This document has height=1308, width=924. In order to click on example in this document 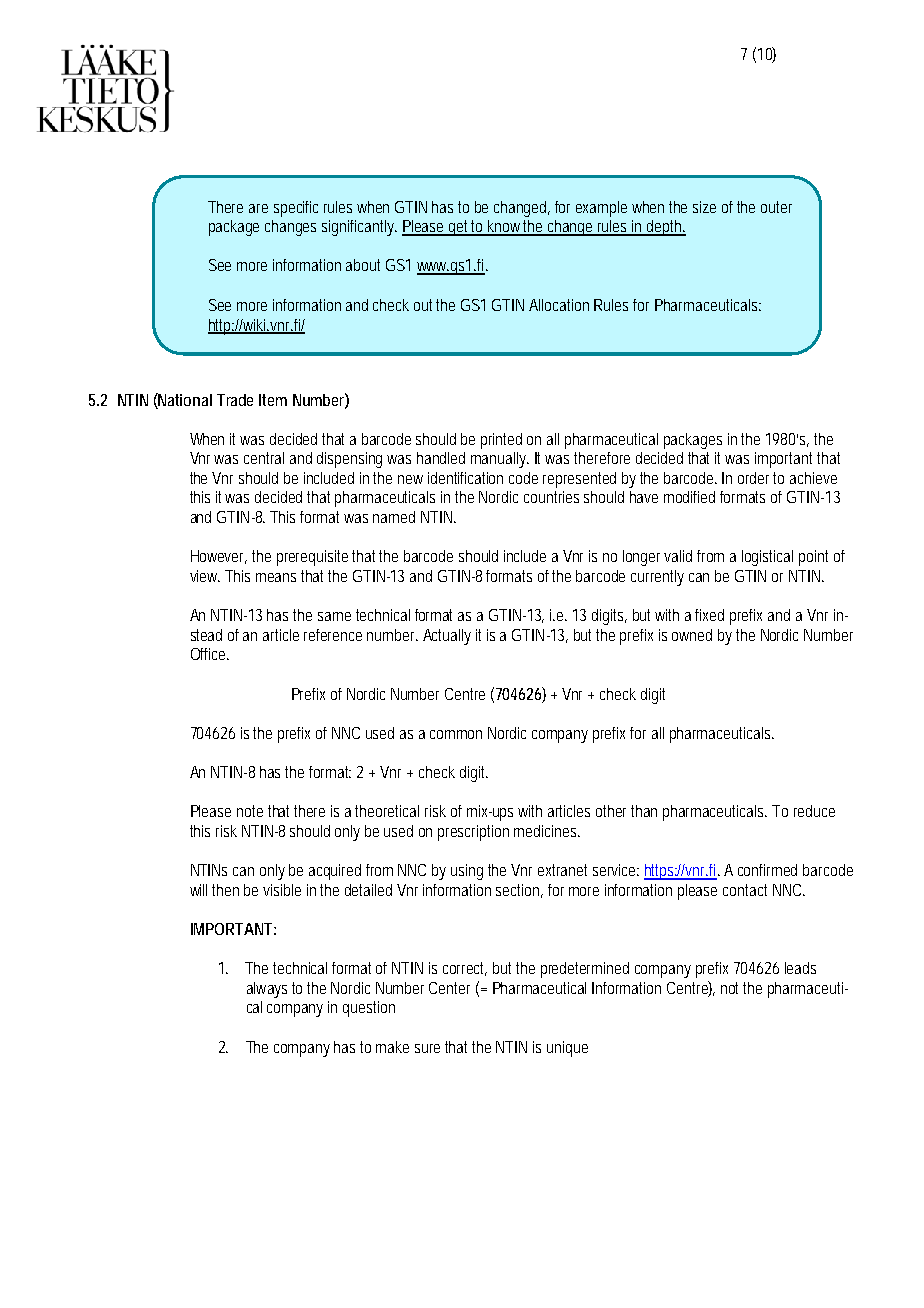, I will do `click(601, 209)`.
